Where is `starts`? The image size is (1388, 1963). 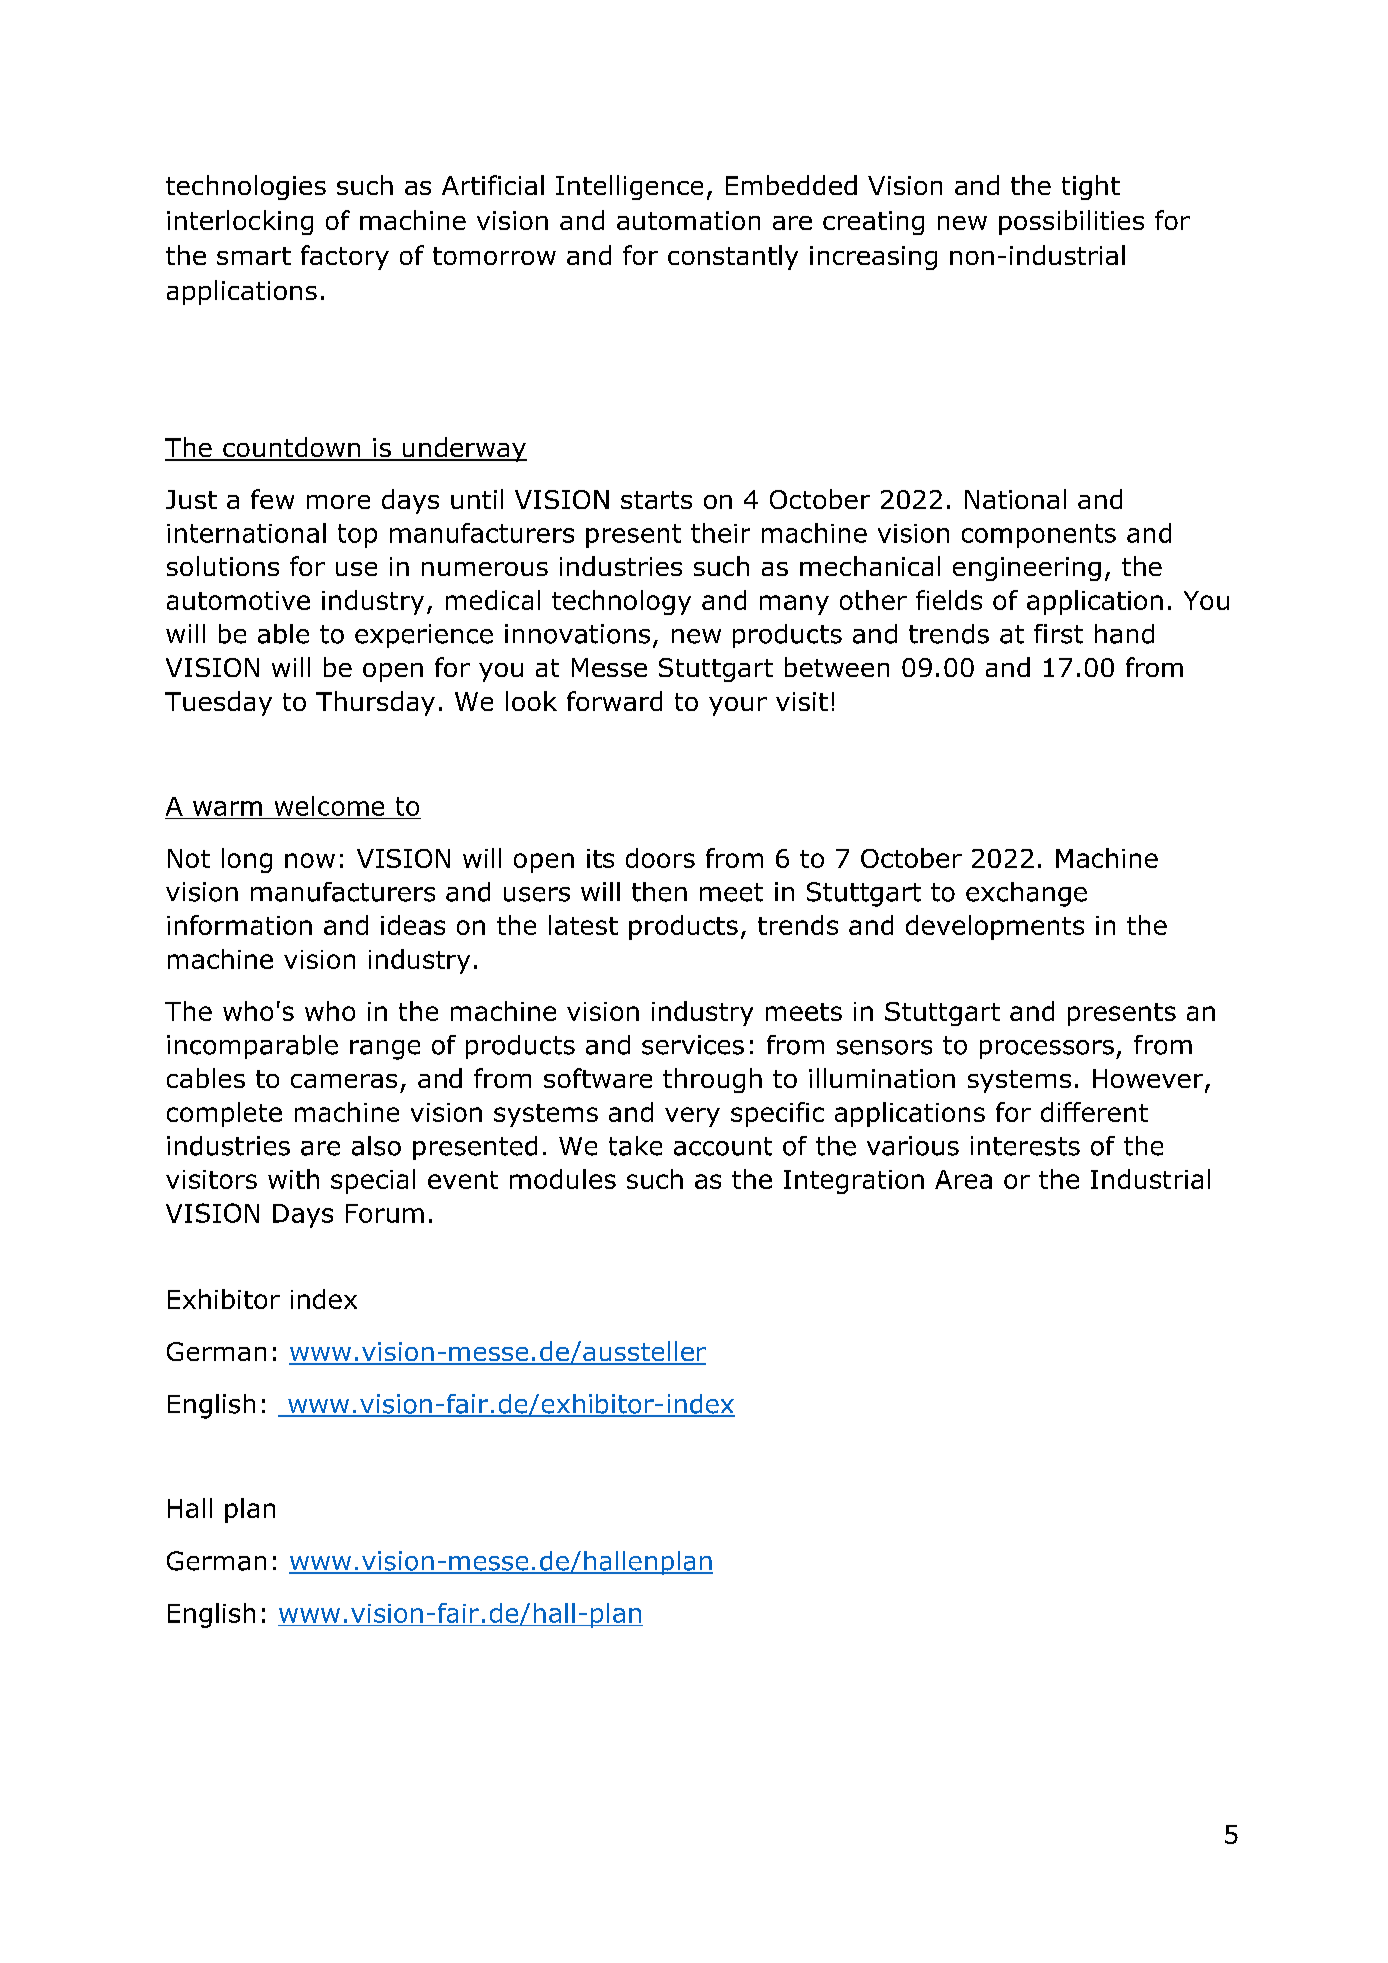 starts is located at coordinates (656, 500).
